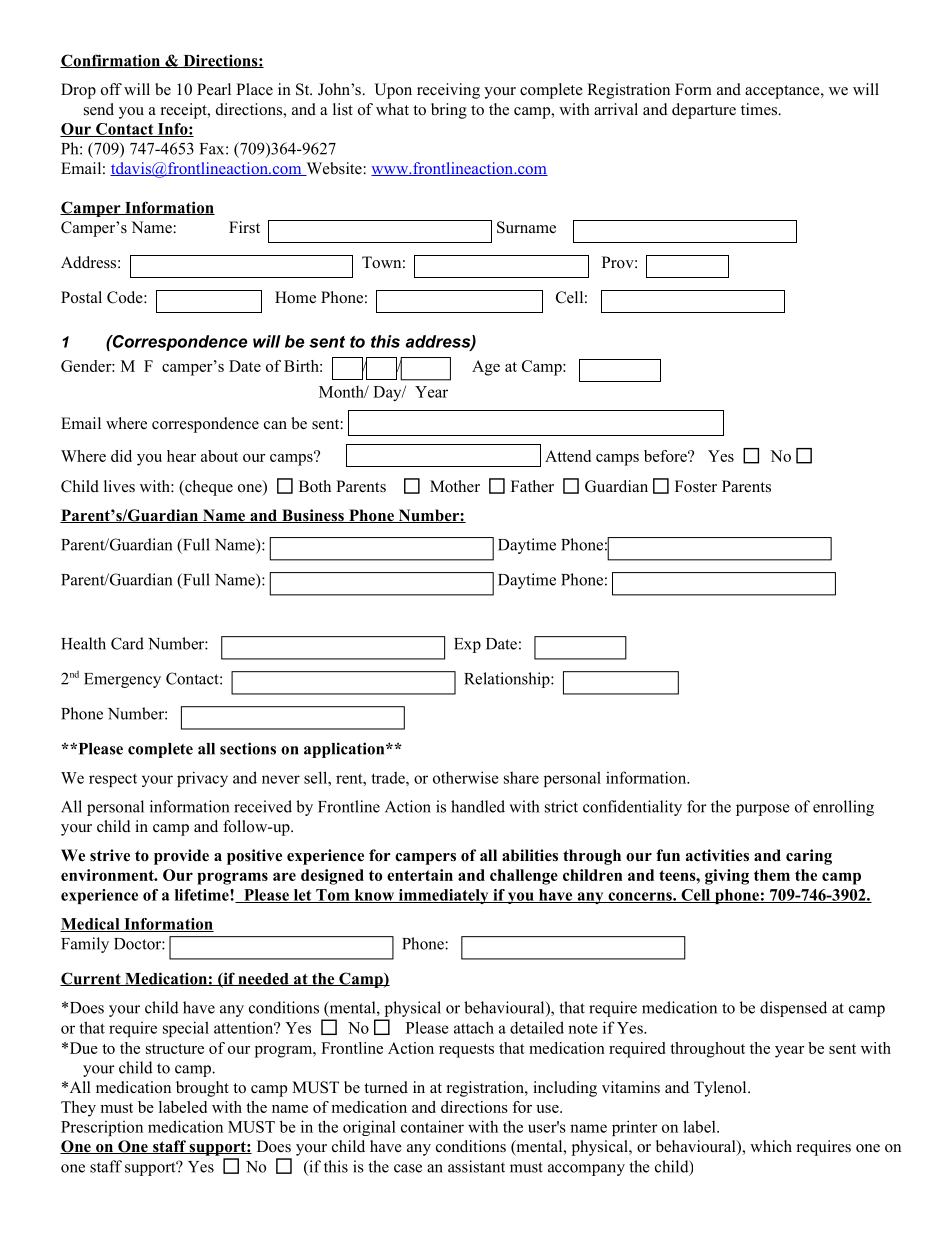 This screenshot has height=1233, width=952. What do you see at coordinates (102, 1128) in the screenshot?
I see `Prescription` at bounding box center [102, 1128].
